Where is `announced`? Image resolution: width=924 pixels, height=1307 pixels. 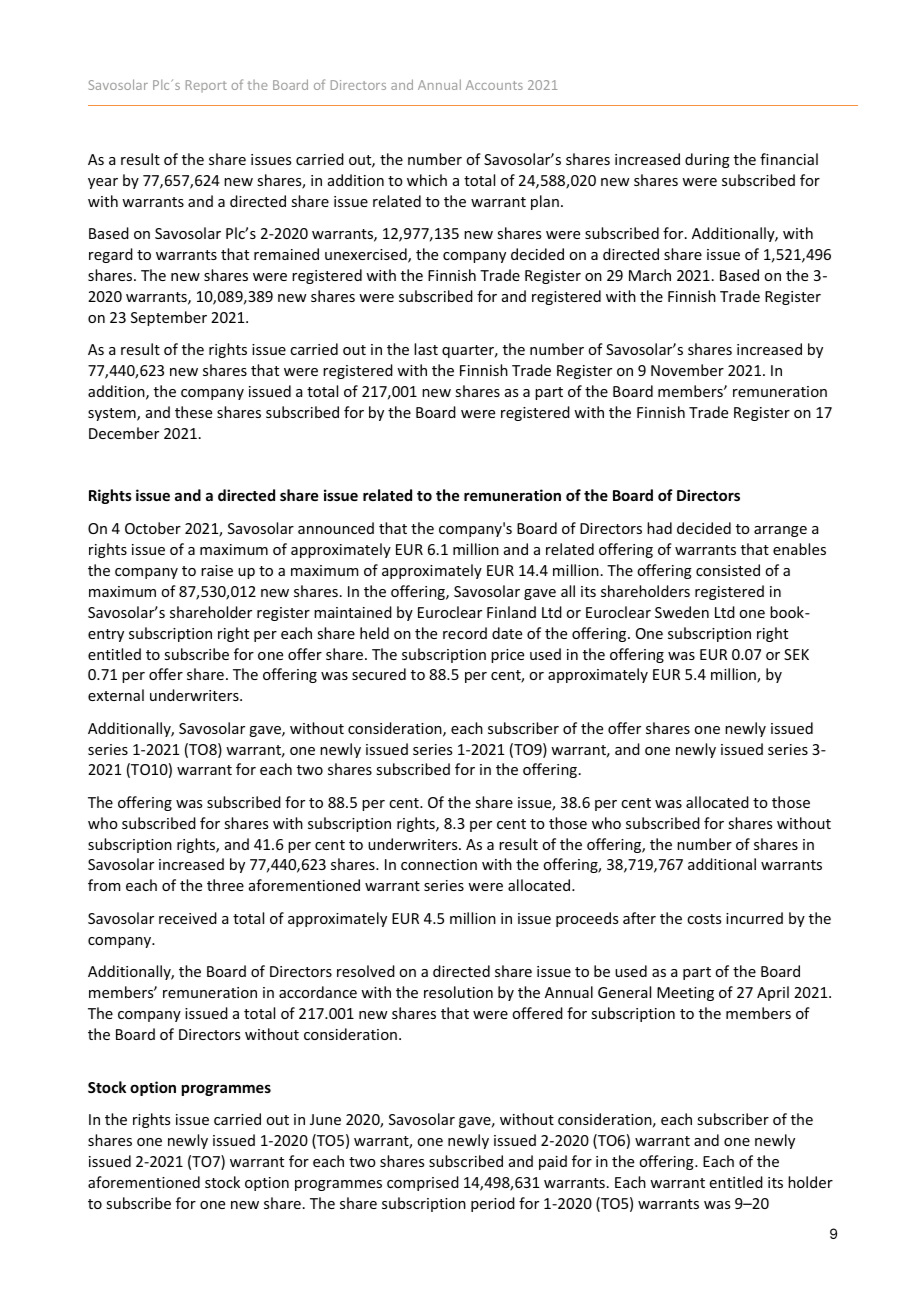 announced is located at coordinates (336, 528).
